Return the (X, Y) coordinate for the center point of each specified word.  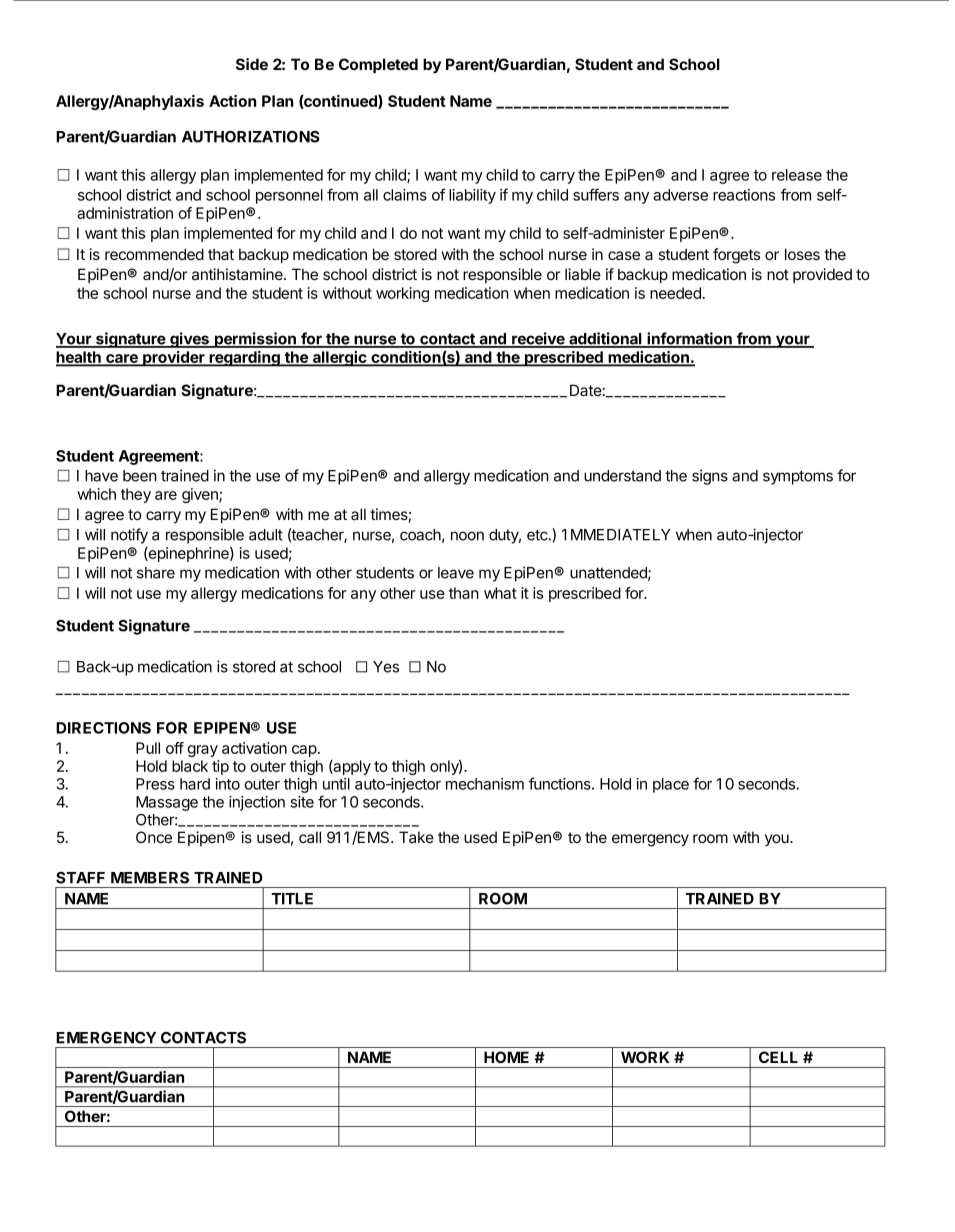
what (500, 593)
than (464, 593)
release (797, 175)
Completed (378, 65)
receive (538, 339)
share (156, 573)
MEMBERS (150, 878)
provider (174, 359)
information (689, 339)
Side (252, 64)
